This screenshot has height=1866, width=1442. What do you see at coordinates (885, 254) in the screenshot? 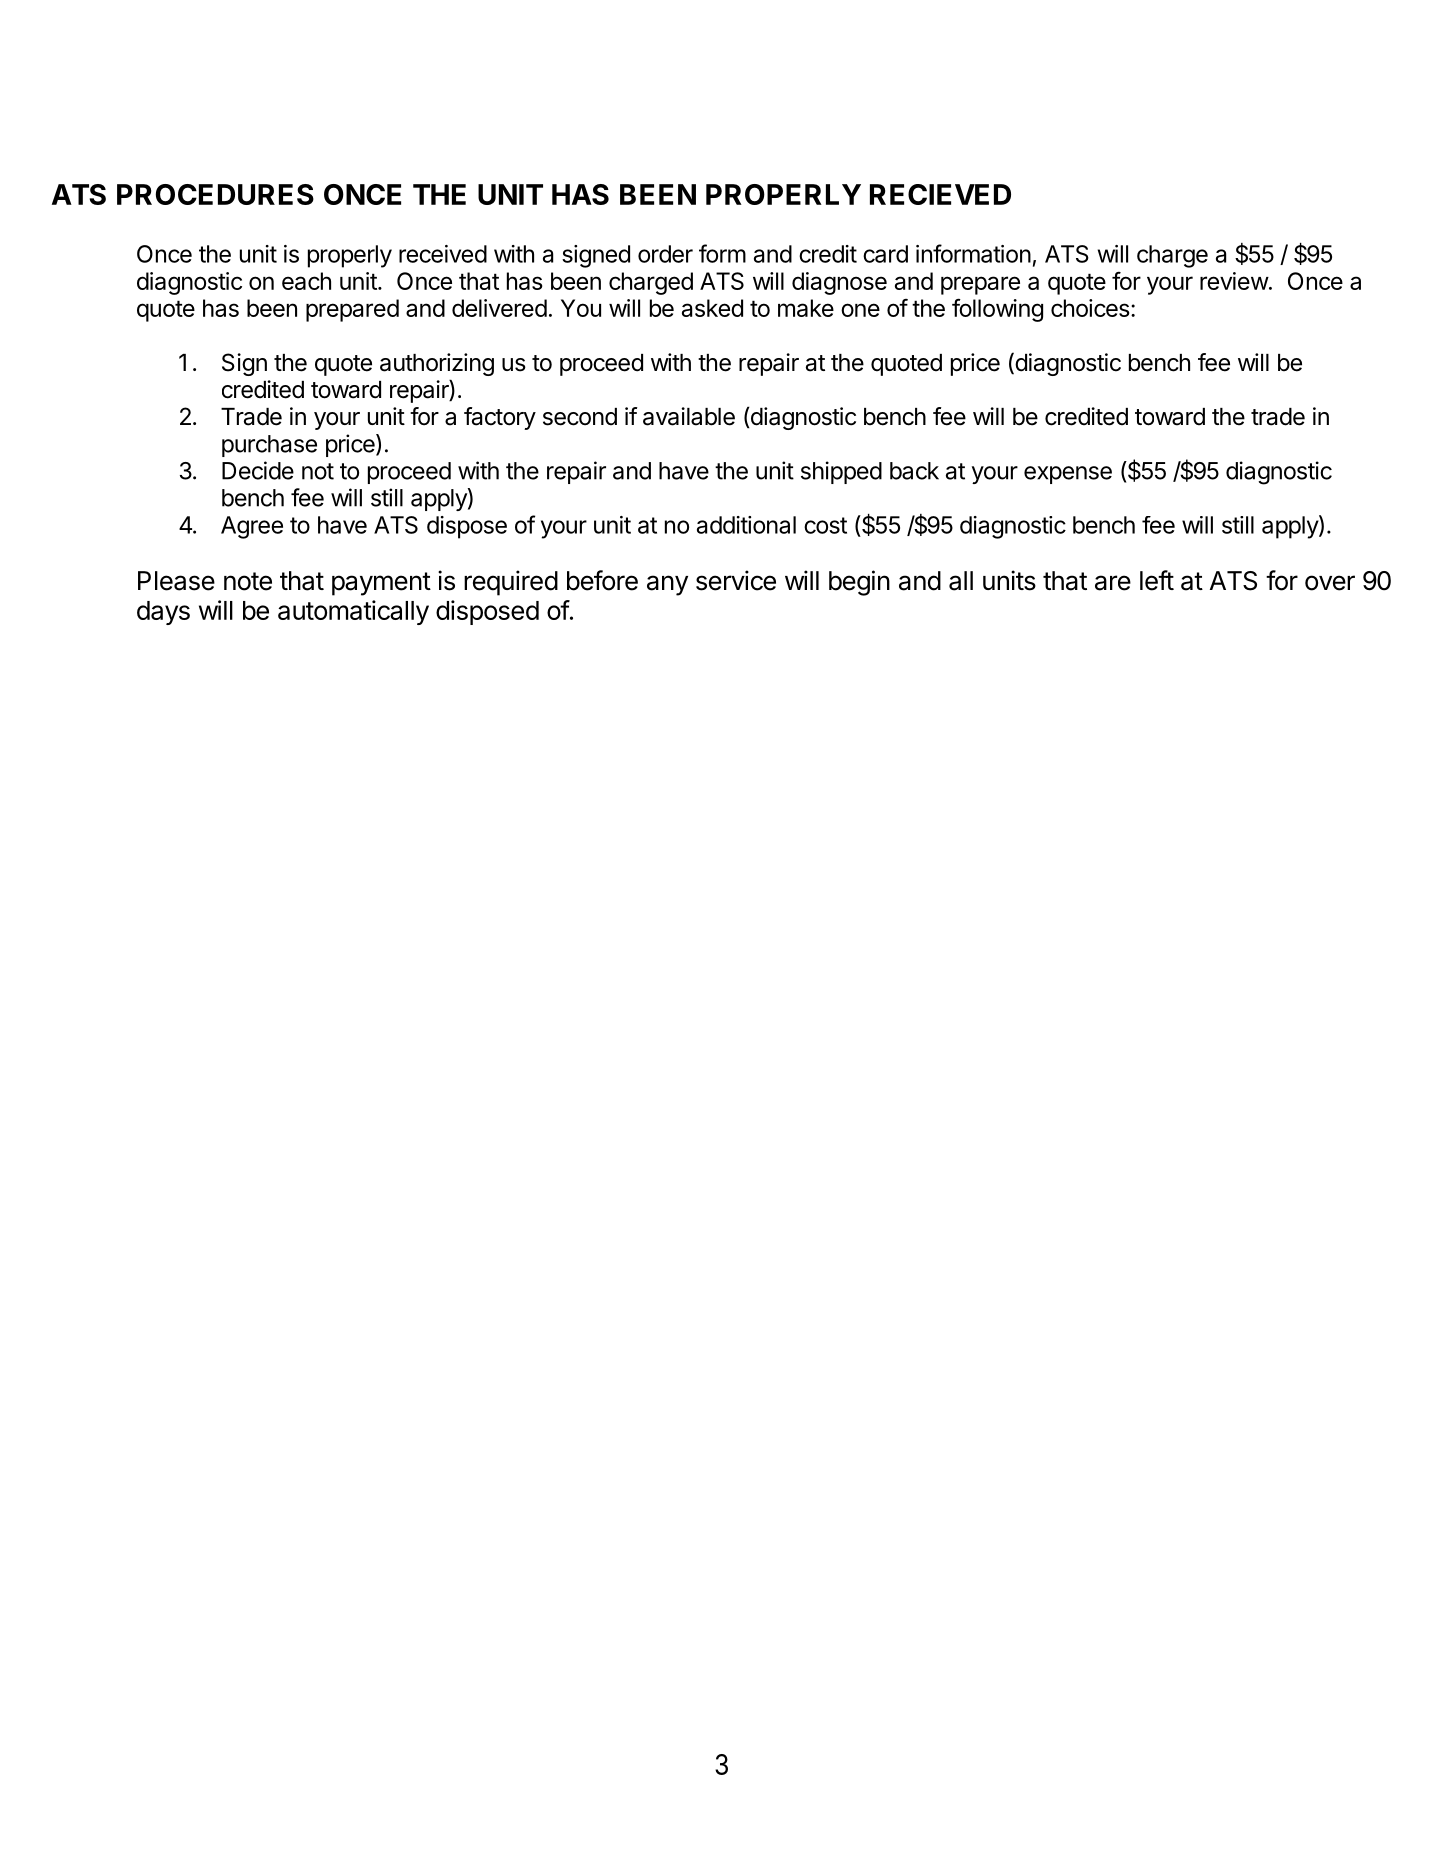
I see `card` at bounding box center [885, 254].
